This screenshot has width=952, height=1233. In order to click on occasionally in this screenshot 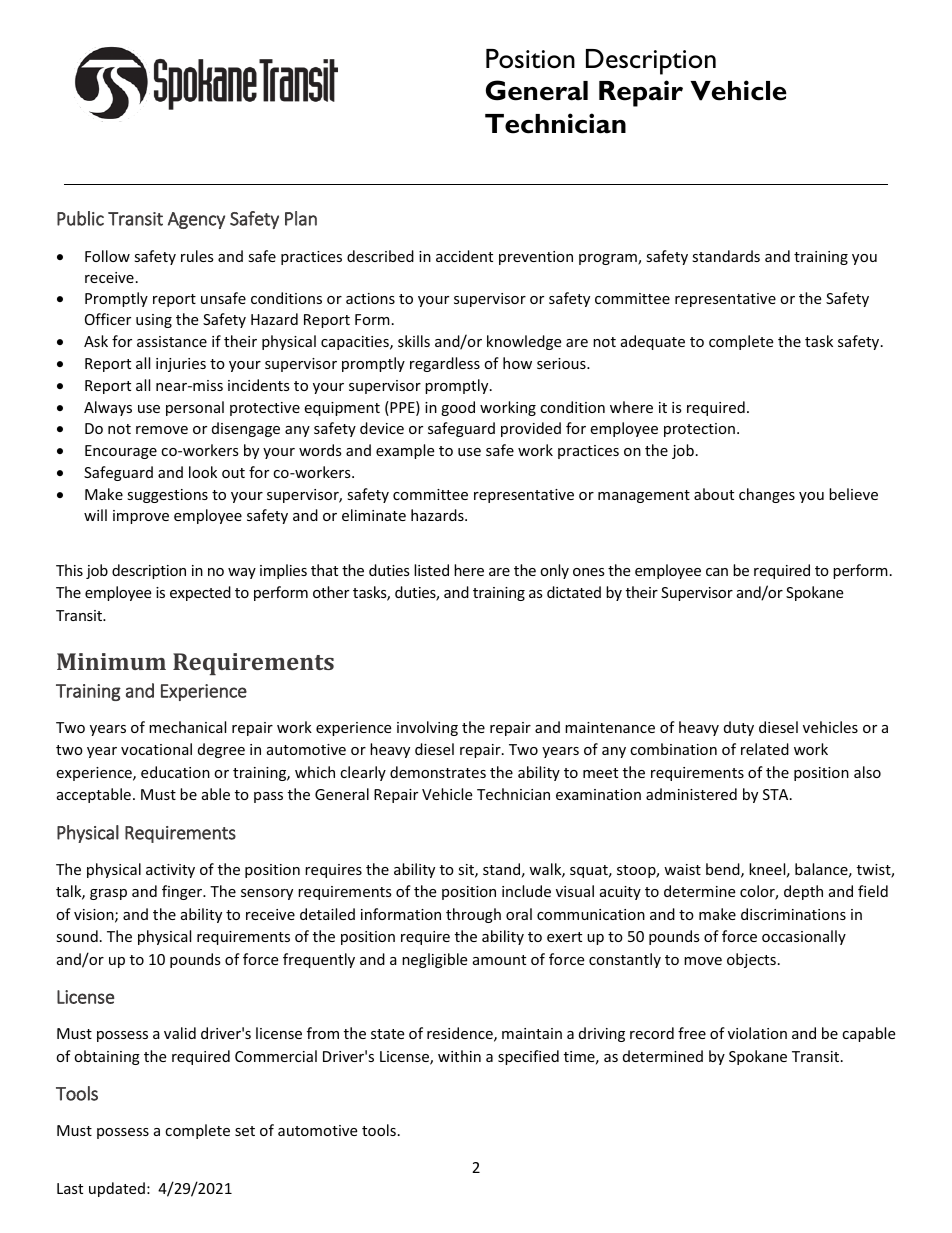, I will do `click(804, 937)`.
